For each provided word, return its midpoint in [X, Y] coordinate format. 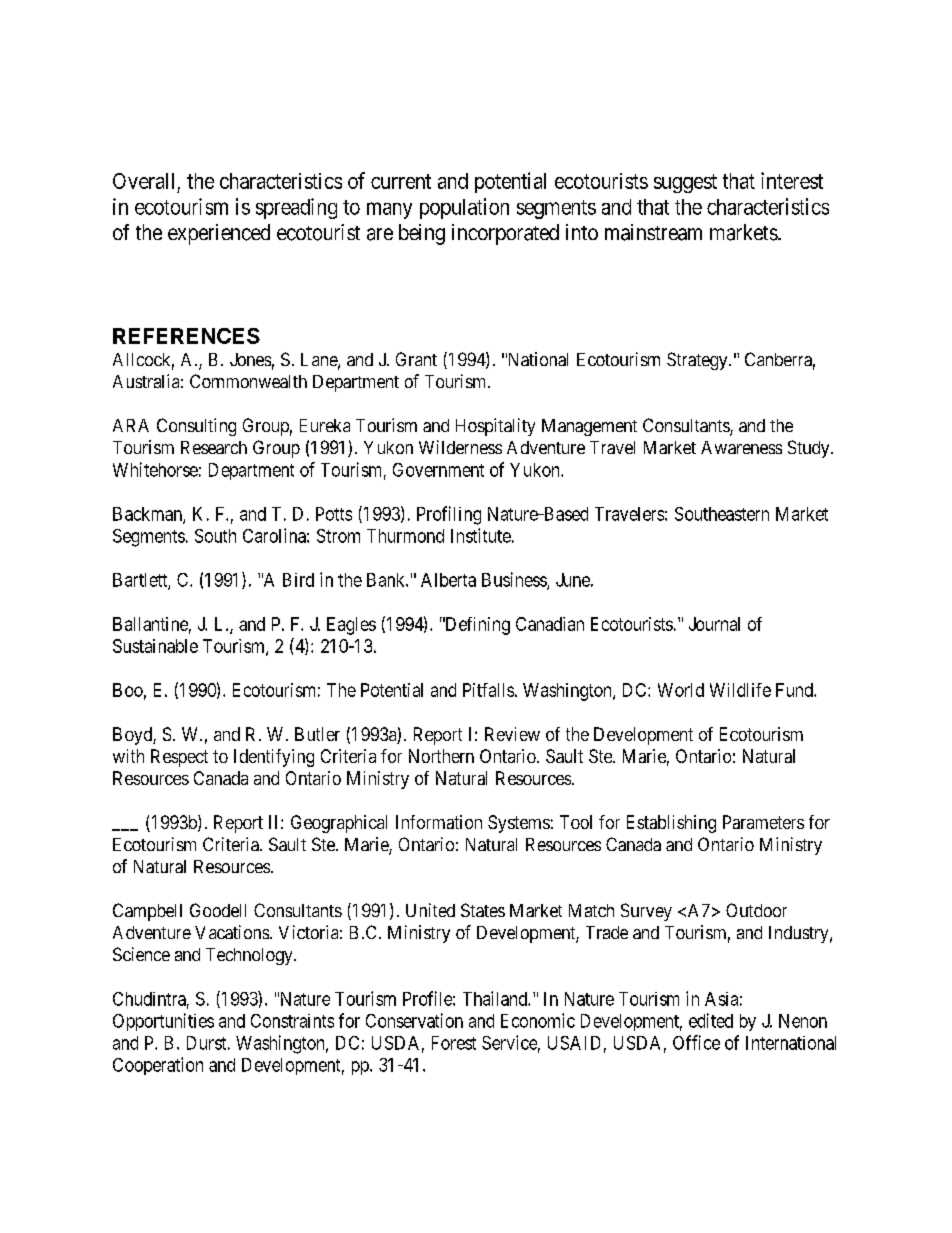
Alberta [448, 580]
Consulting [196, 427]
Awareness [741, 447]
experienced [219, 234]
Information [439, 822]
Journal [714, 624]
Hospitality [495, 427]
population [464, 208]
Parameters [763, 822]
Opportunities [163, 1022]
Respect [179, 758]
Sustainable [155, 646]
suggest [685, 183]
